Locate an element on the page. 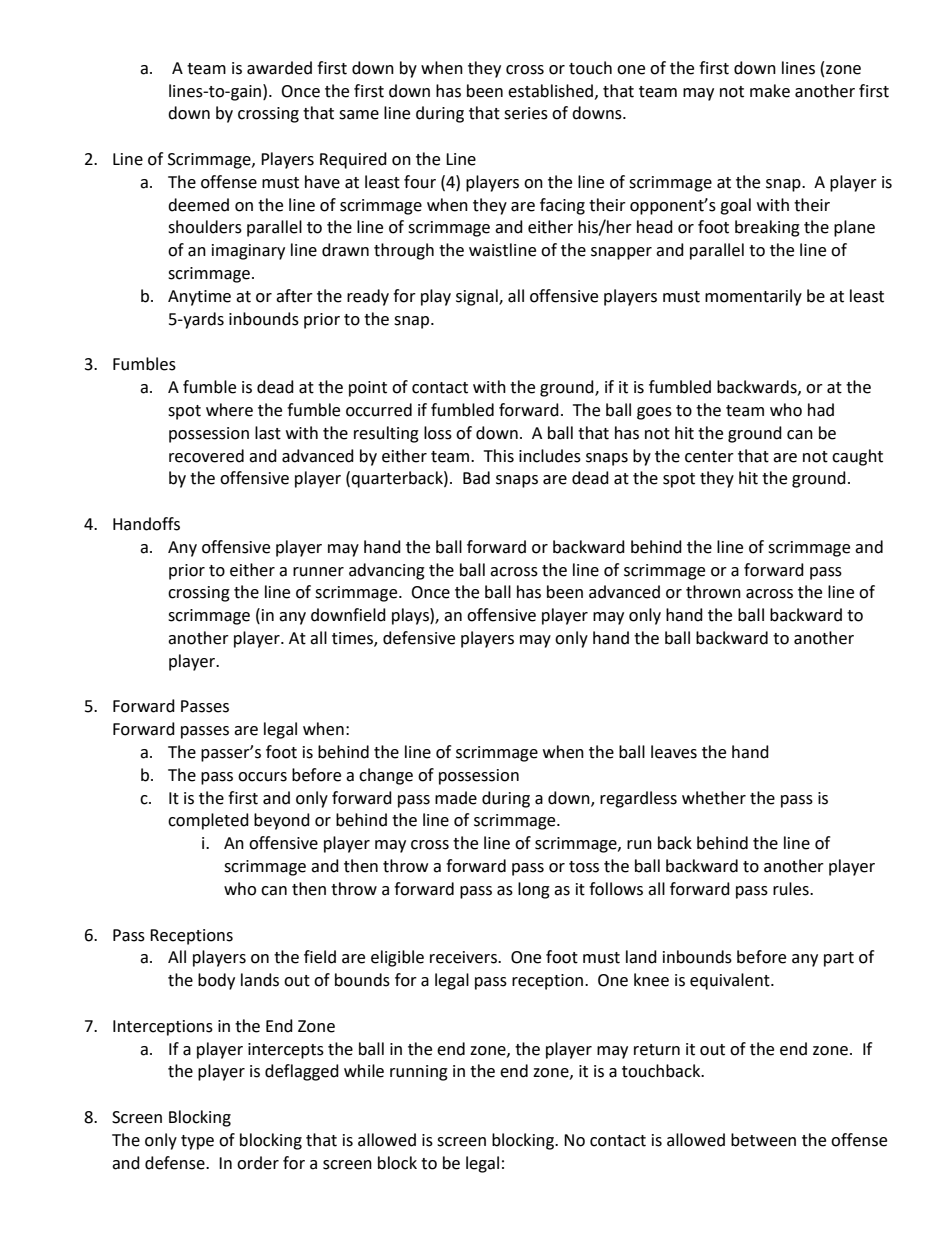 The width and height of the page is (952, 1233). between is located at coordinates (763, 1140).
